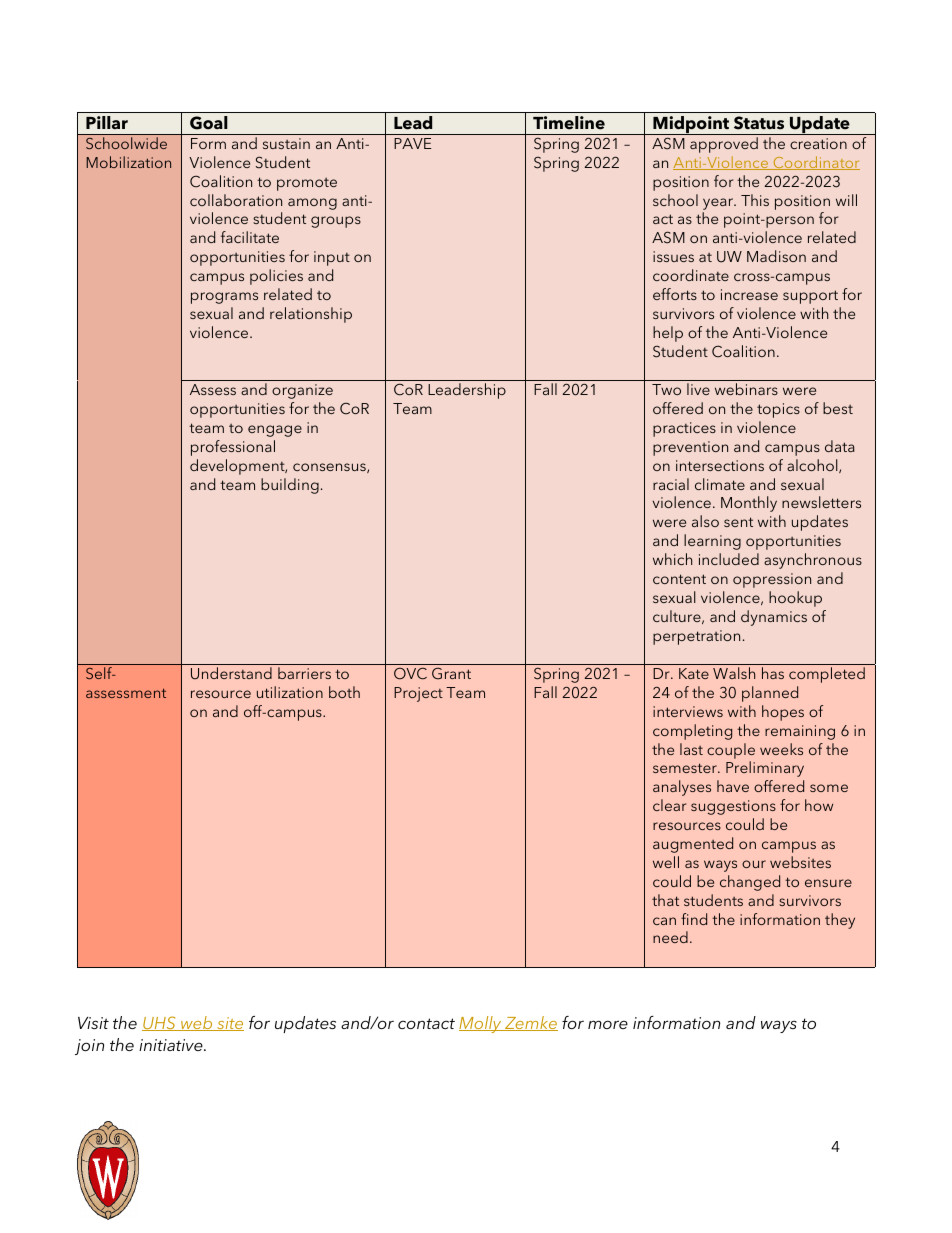 The height and width of the image is (1233, 952). What do you see at coordinates (759, 123) in the image?
I see `Status` at bounding box center [759, 123].
